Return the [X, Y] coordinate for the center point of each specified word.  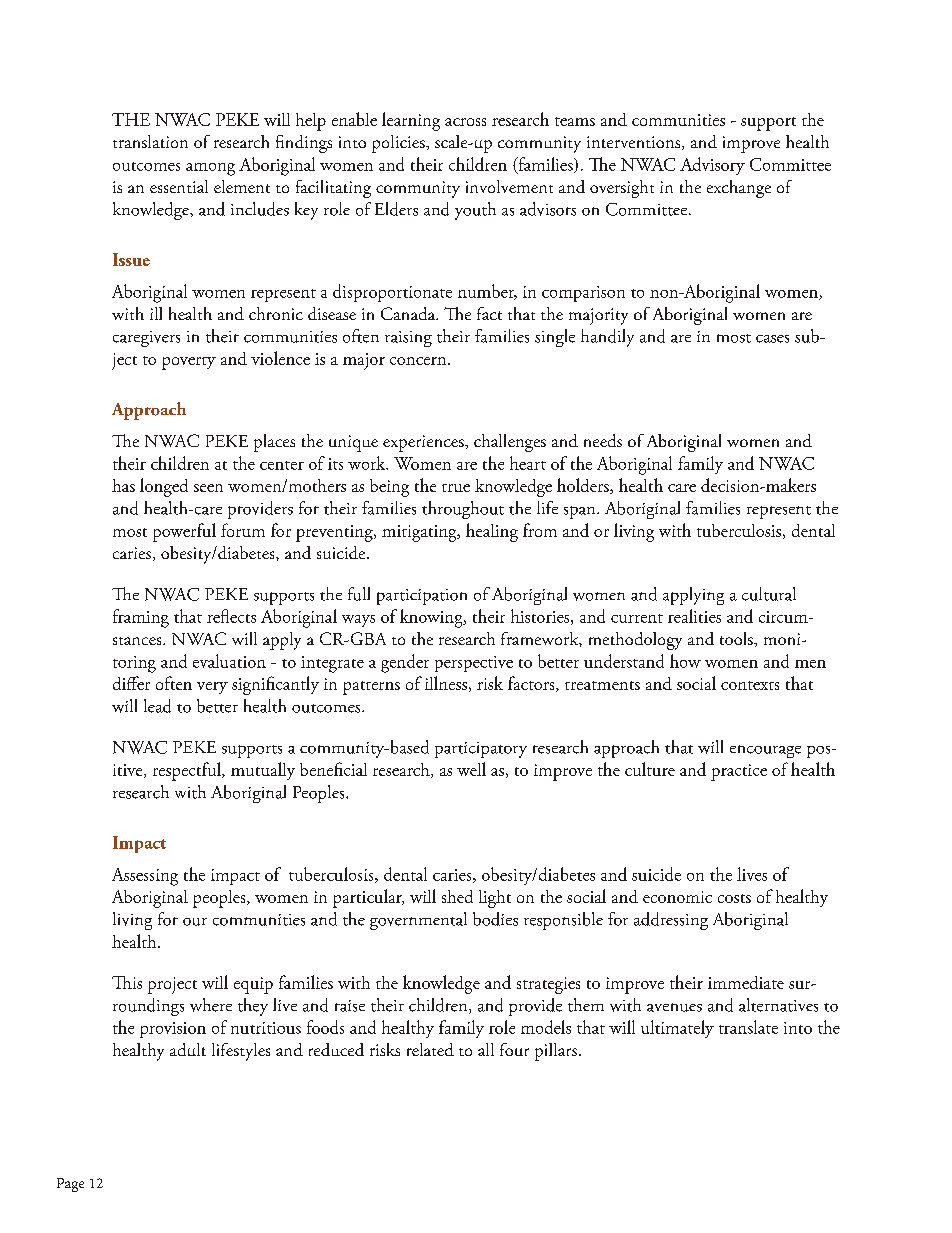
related [430, 1049]
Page [70, 1185]
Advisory [712, 166]
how [685, 661]
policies [399, 144]
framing [141, 618]
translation [150, 141]
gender [405, 663]
